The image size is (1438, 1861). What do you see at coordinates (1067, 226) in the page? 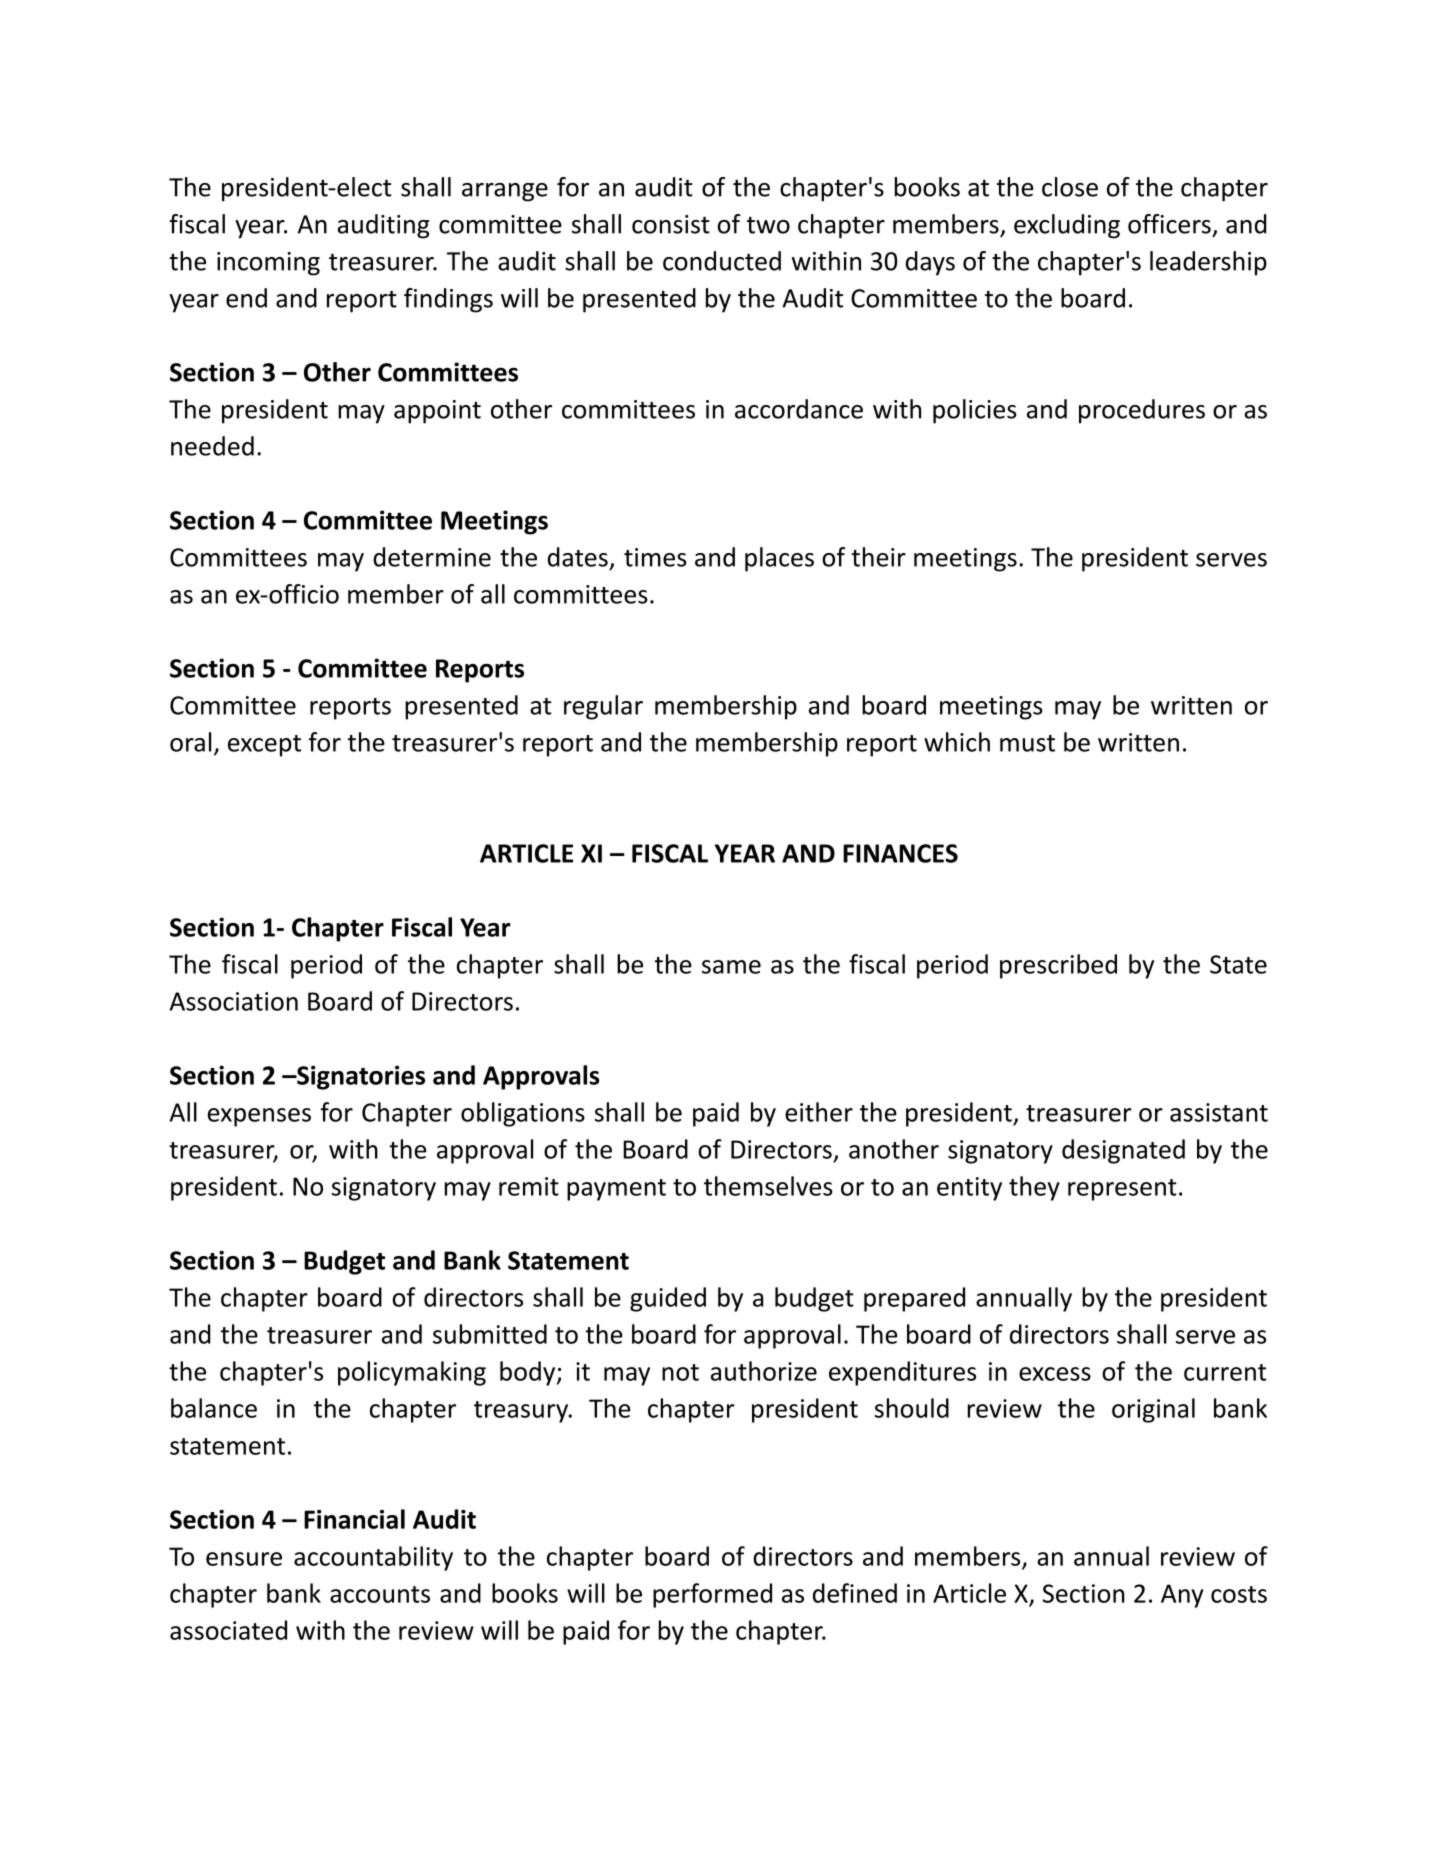
I see `excluding` at bounding box center [1067, 226].
